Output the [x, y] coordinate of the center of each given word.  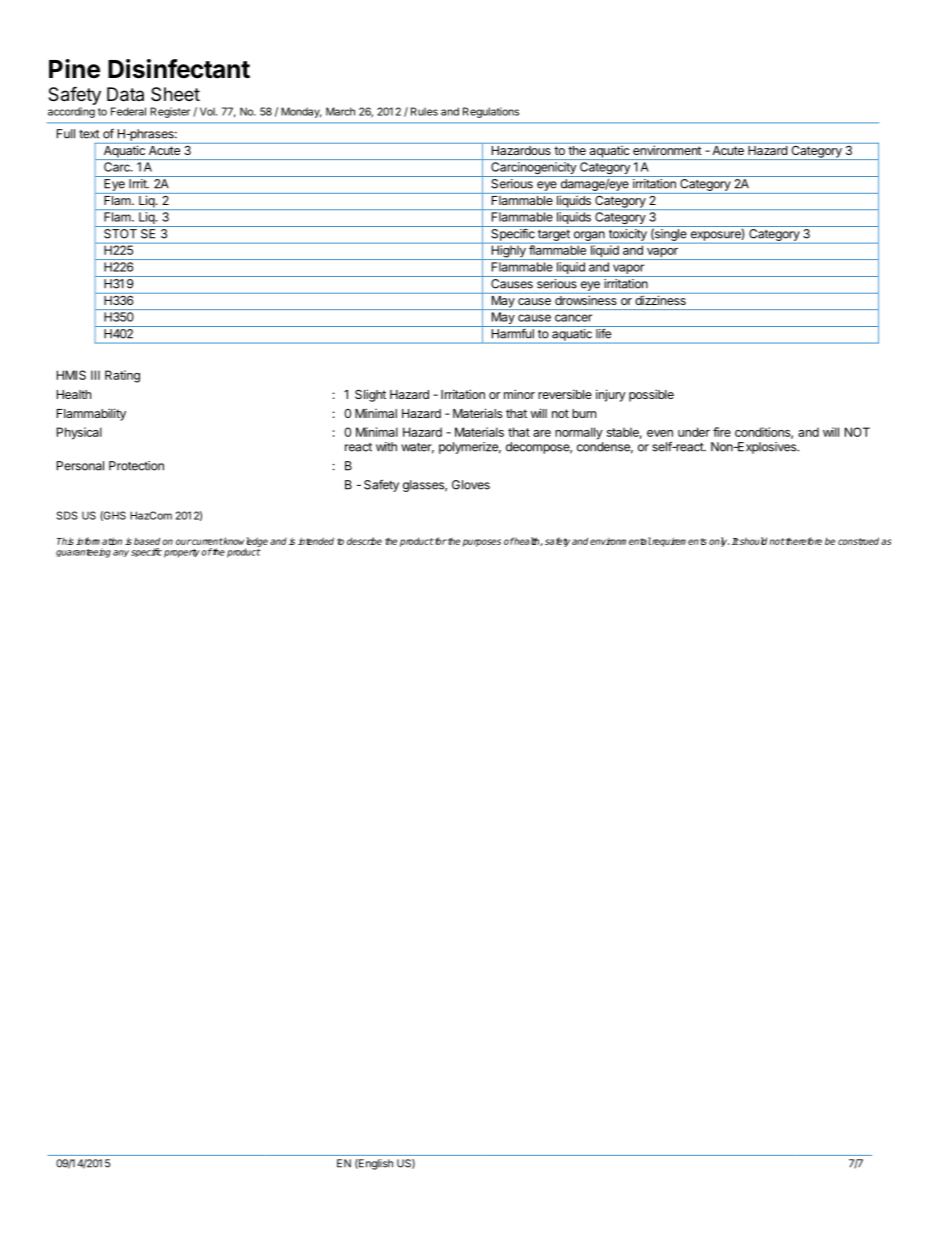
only [719, 542]
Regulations [491, 112]
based [147, 541]
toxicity [628, 235]
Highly [508, 251]
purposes [482, 543]
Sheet [175, 94]
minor [519, 394]
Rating [122, 376]
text [89, 134]
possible [651, 395]
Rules [424, 111]
